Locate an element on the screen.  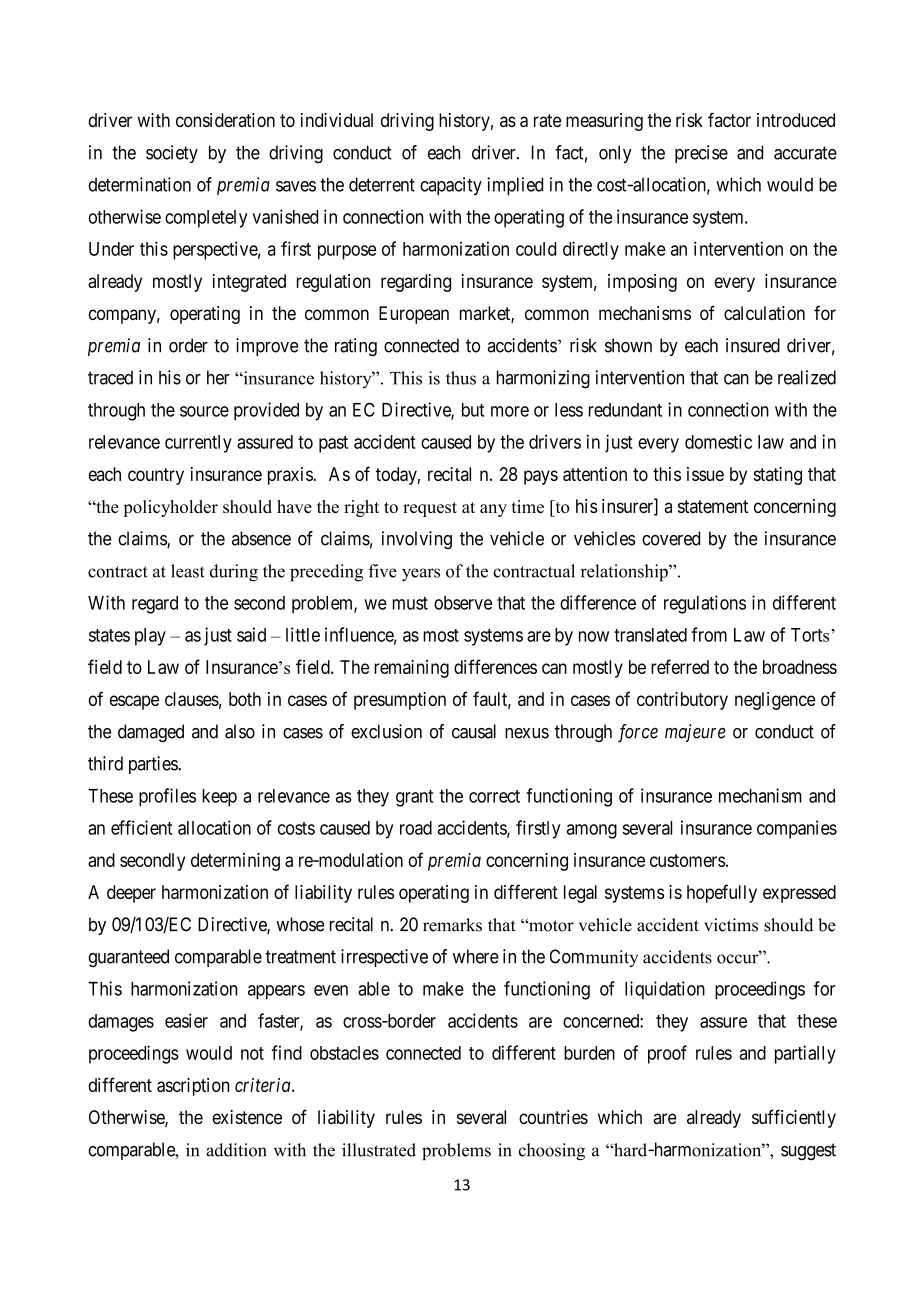
thus is located at coordinates (461, 378).
